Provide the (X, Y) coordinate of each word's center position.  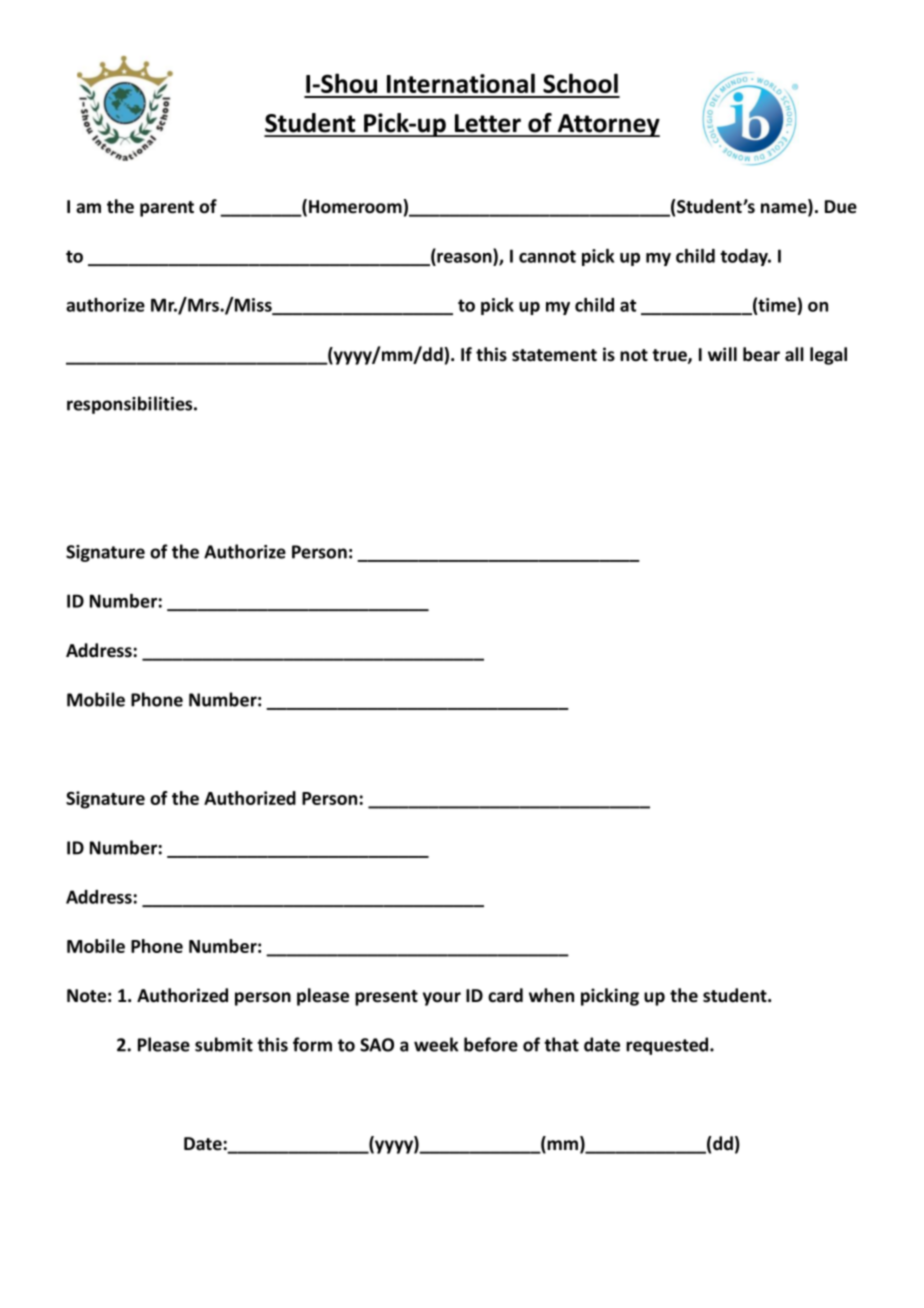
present (386, 998)
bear (761, 354)
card (505, 995)
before (491, 1044)
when (551, 995)
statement (554, 355)
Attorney (608, 125)
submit (224, 1044)
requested (668, 1046)
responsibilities (131, 405)
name (785, 209)
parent (167, 209)
